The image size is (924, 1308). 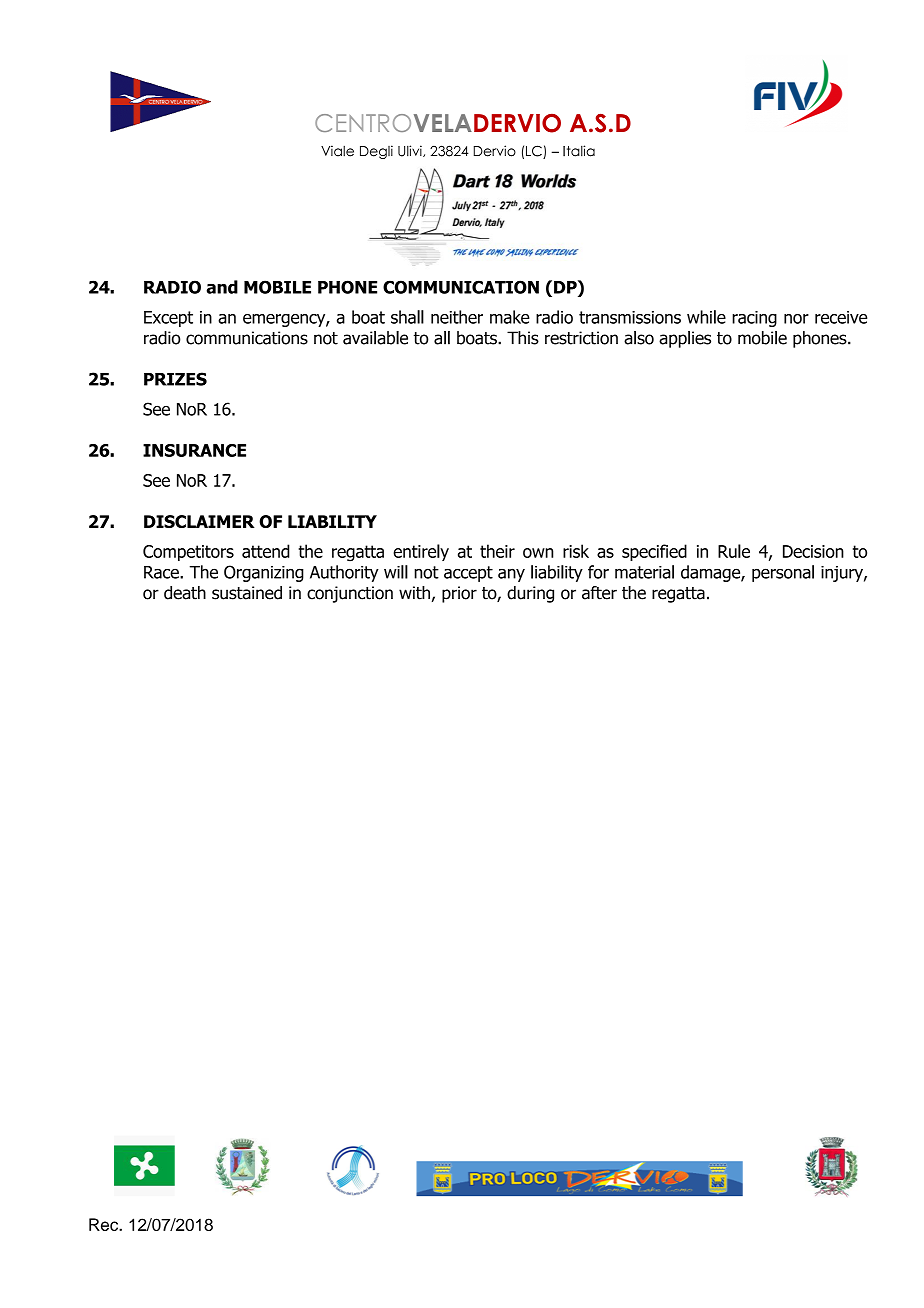 What do you see at coordinates (194, 450) in the screenshot?
I see `INSURANCE` at bounding box center [194, 450].
